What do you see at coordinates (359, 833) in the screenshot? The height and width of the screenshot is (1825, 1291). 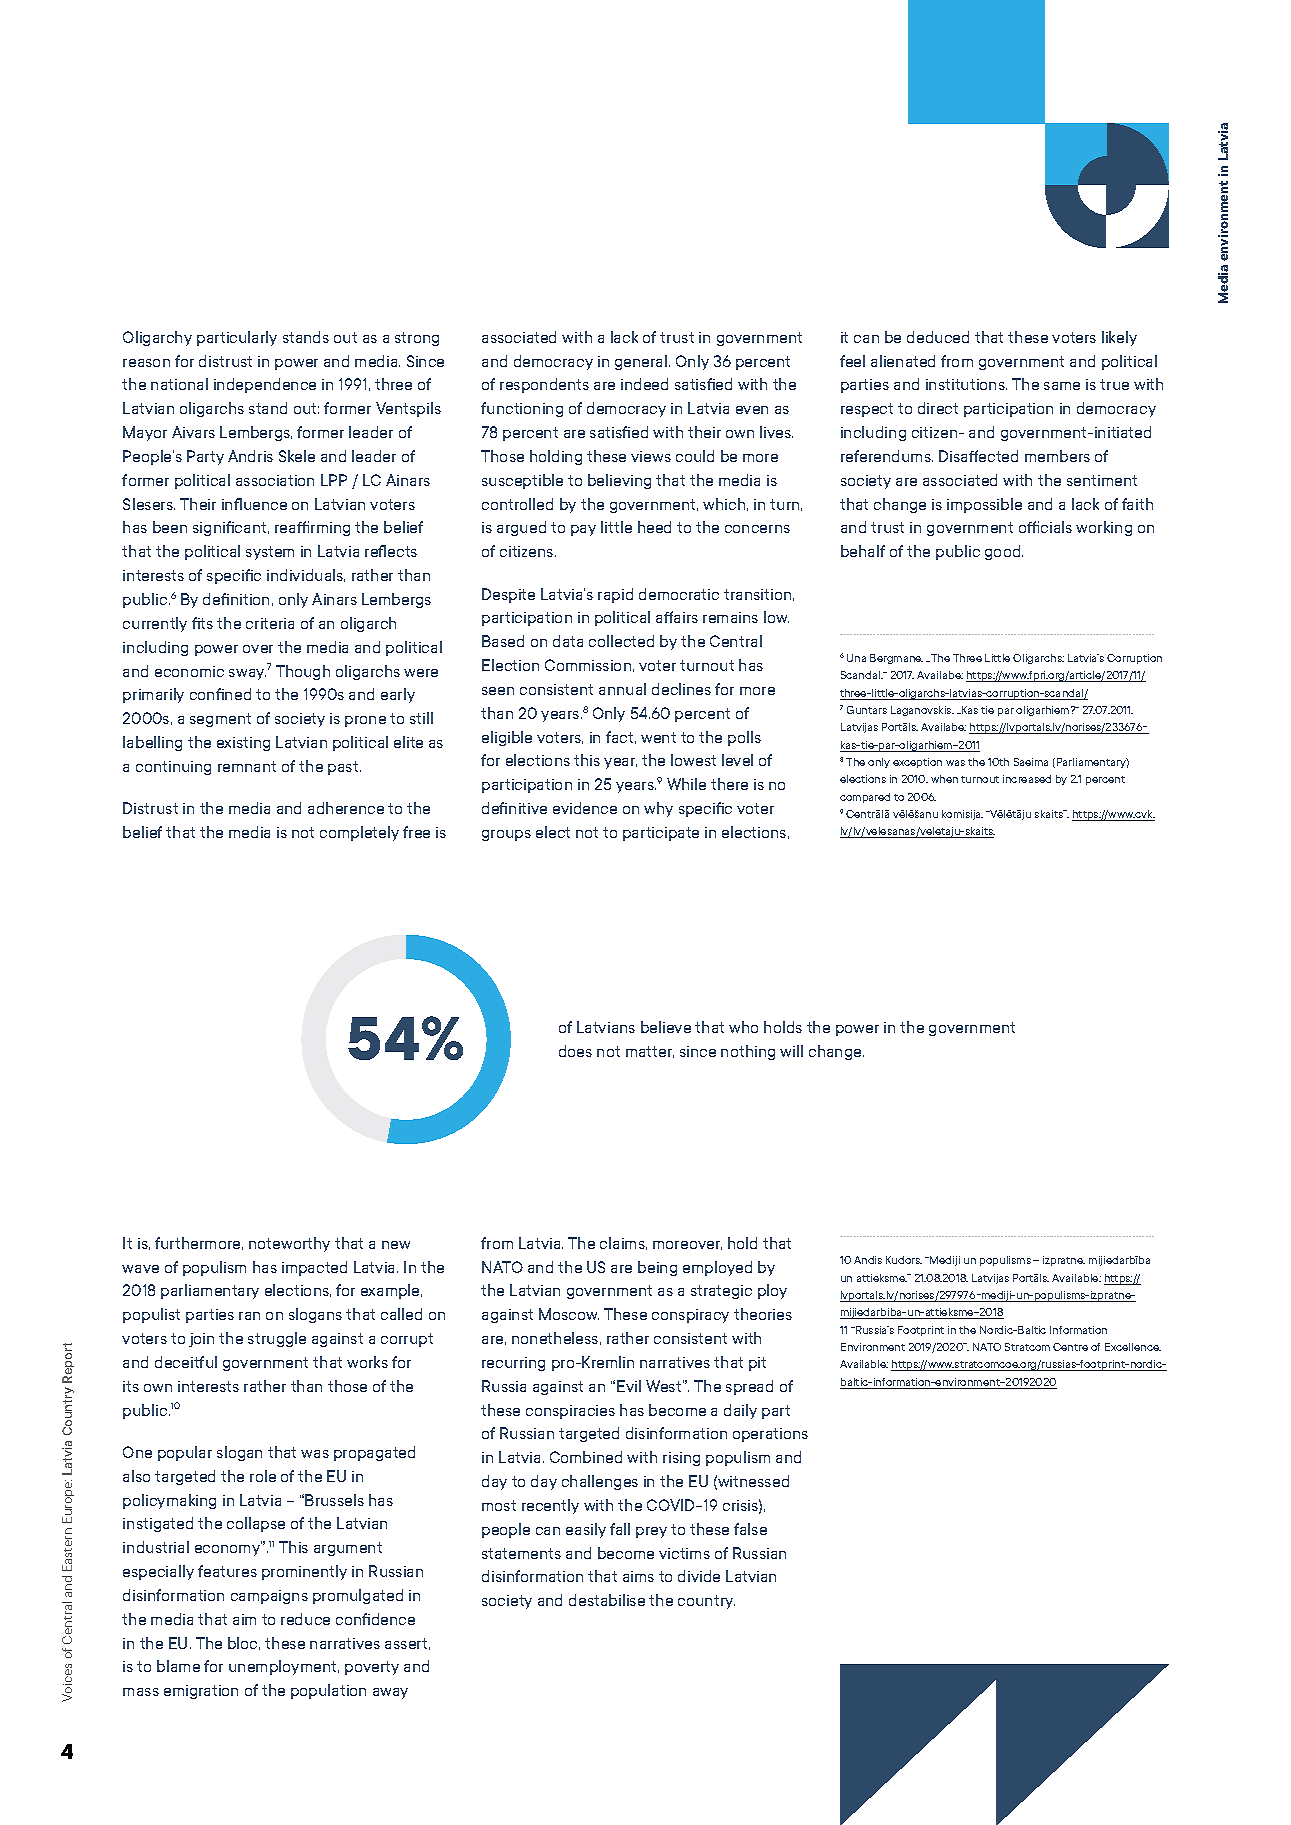 I see `completely` at bounding box center [359, 833].
